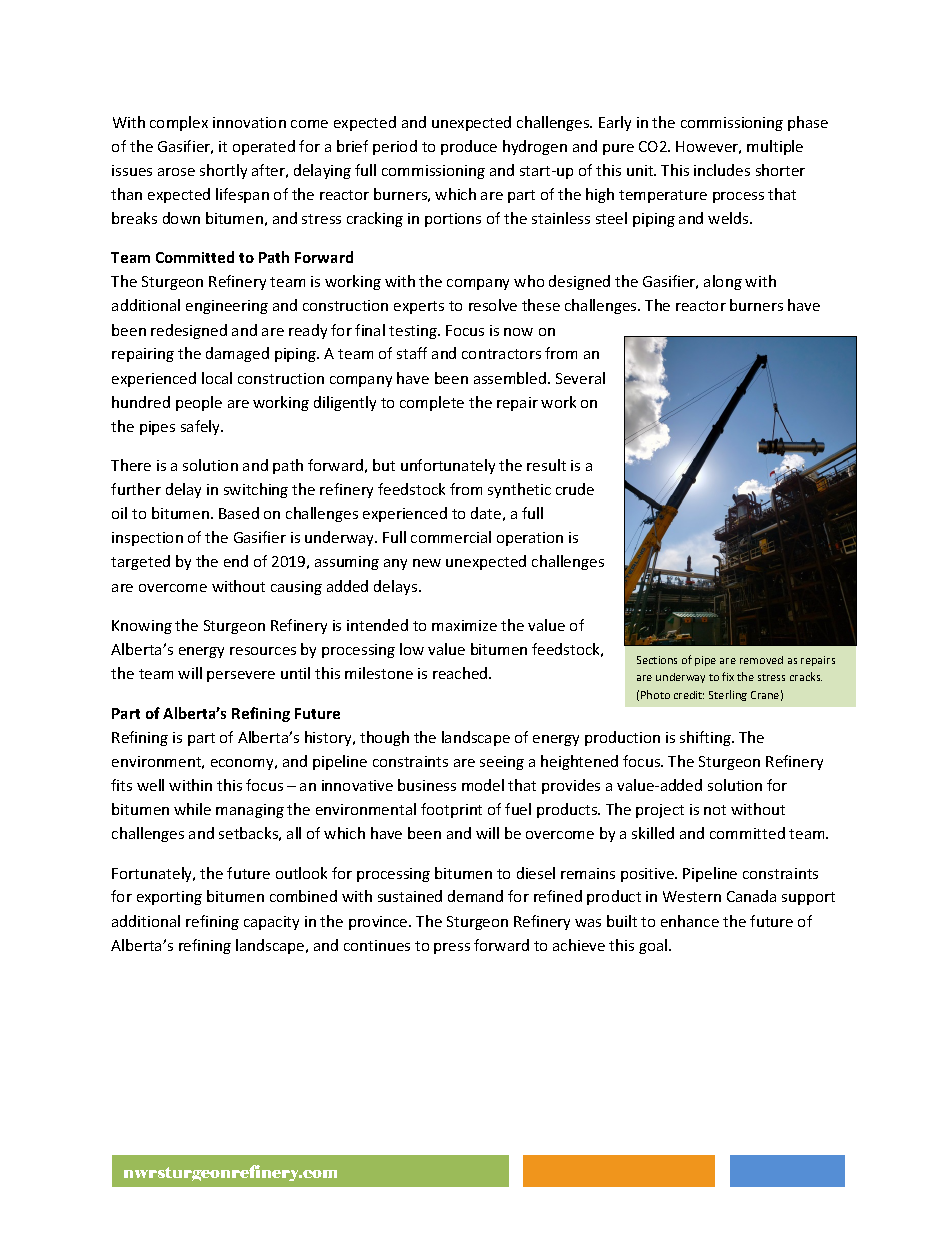 The height and width of the screenshot is (1233, 952). I want to click on enhance, so click(690, 921).
